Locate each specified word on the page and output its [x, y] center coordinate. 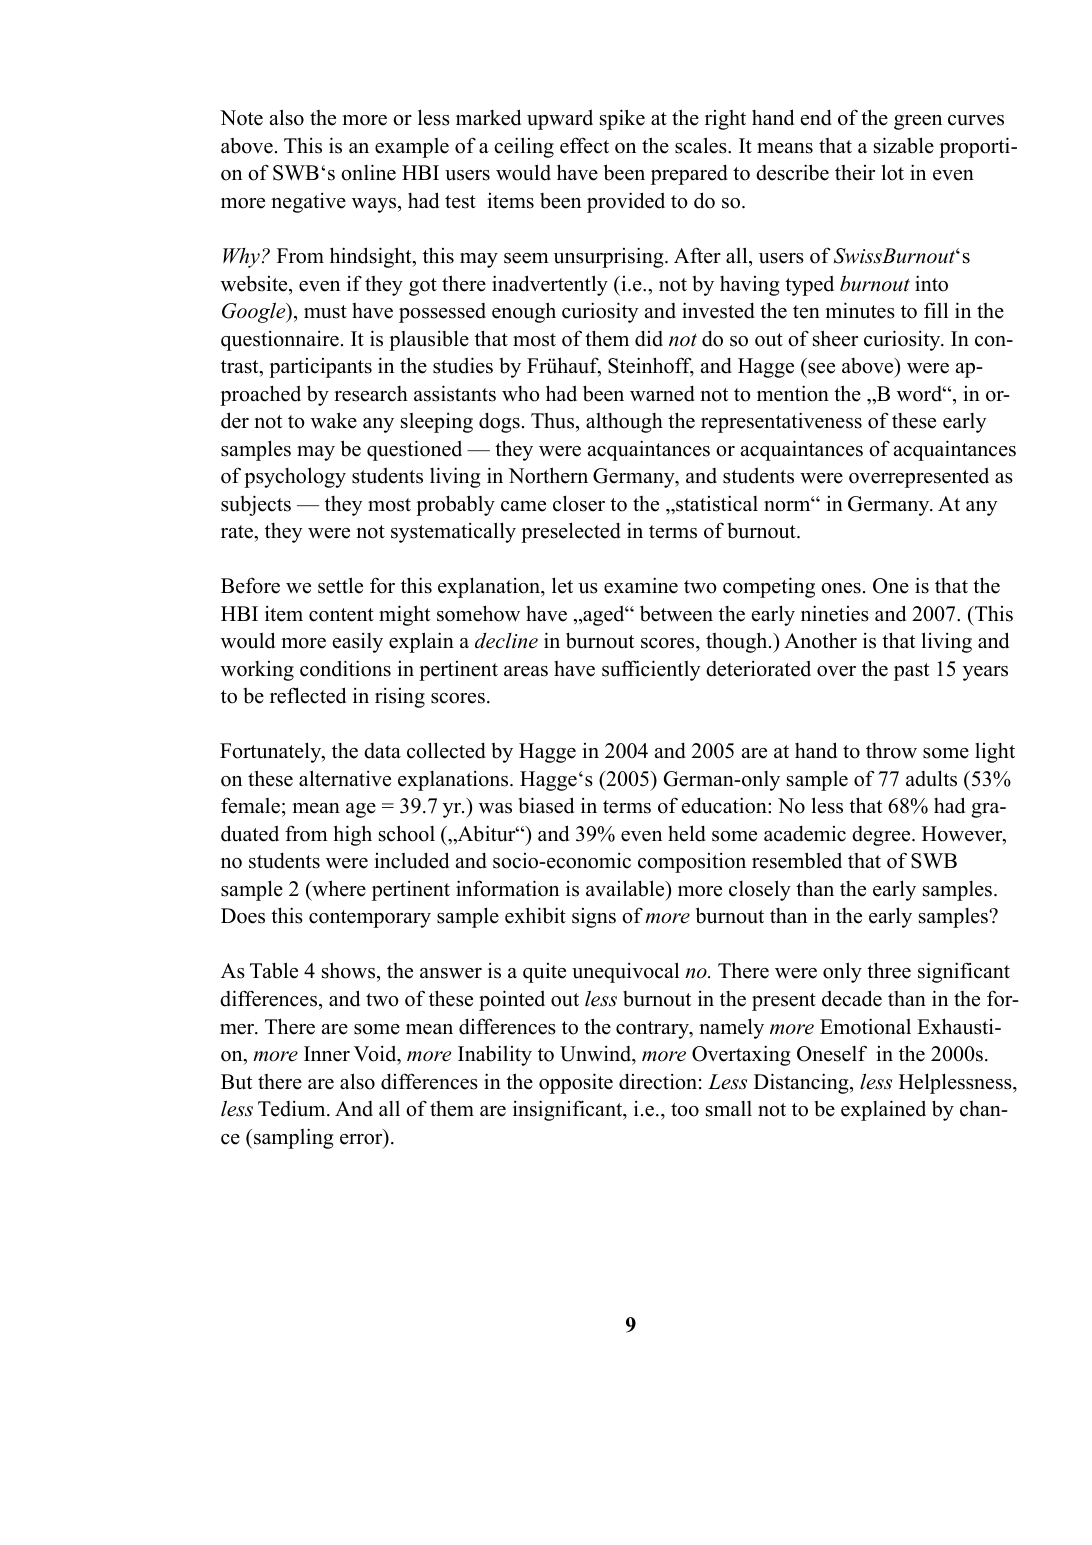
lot [893, 172]
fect [592, 145]
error [362, 1139]
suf [617, 668]
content [341, 615]
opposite [576, 1083]
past [911, 672]
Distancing [802, 1083]
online [368, 172]
